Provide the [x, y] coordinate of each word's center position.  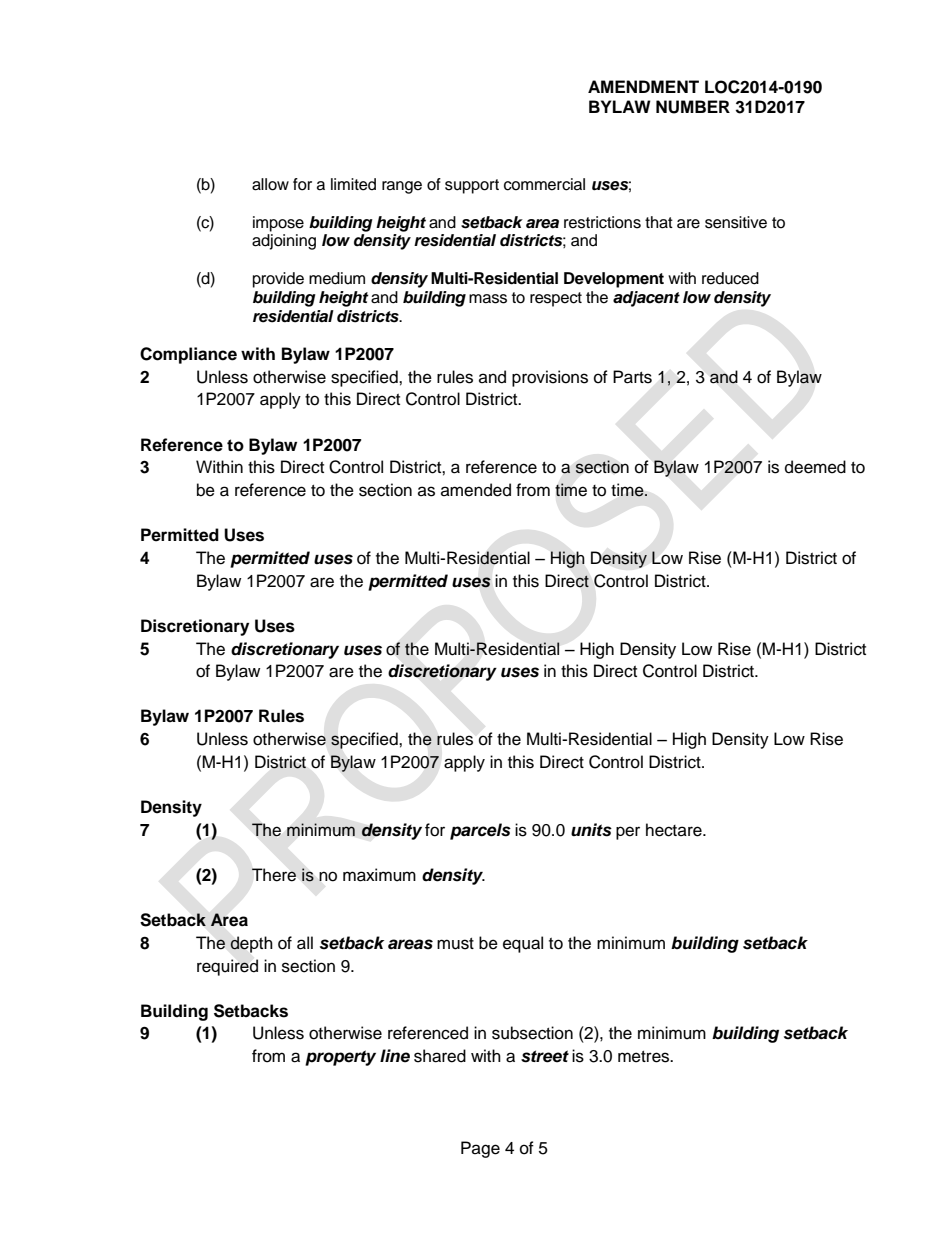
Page [480, 1149]
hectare [675, 830]
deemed [815, 467]
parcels [480, 831]
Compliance [188, 355]
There [274, 875]
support [472, 186]
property [340, 1058]
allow [270, 184]
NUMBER [693, 107]
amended [476, 490]
